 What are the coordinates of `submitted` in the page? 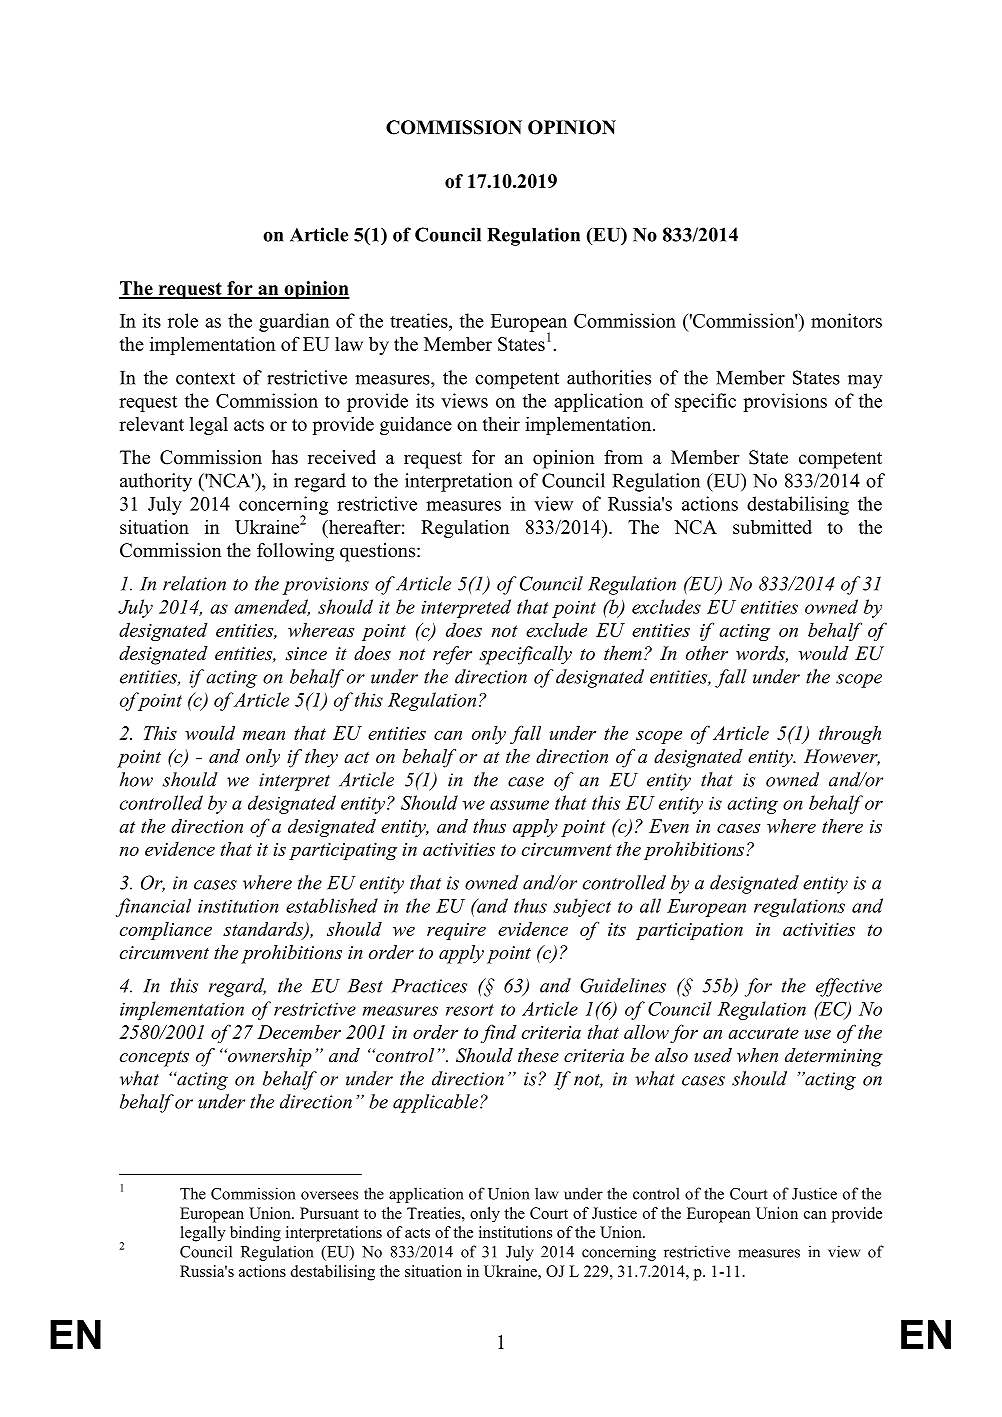 It's located at (772, 527).
